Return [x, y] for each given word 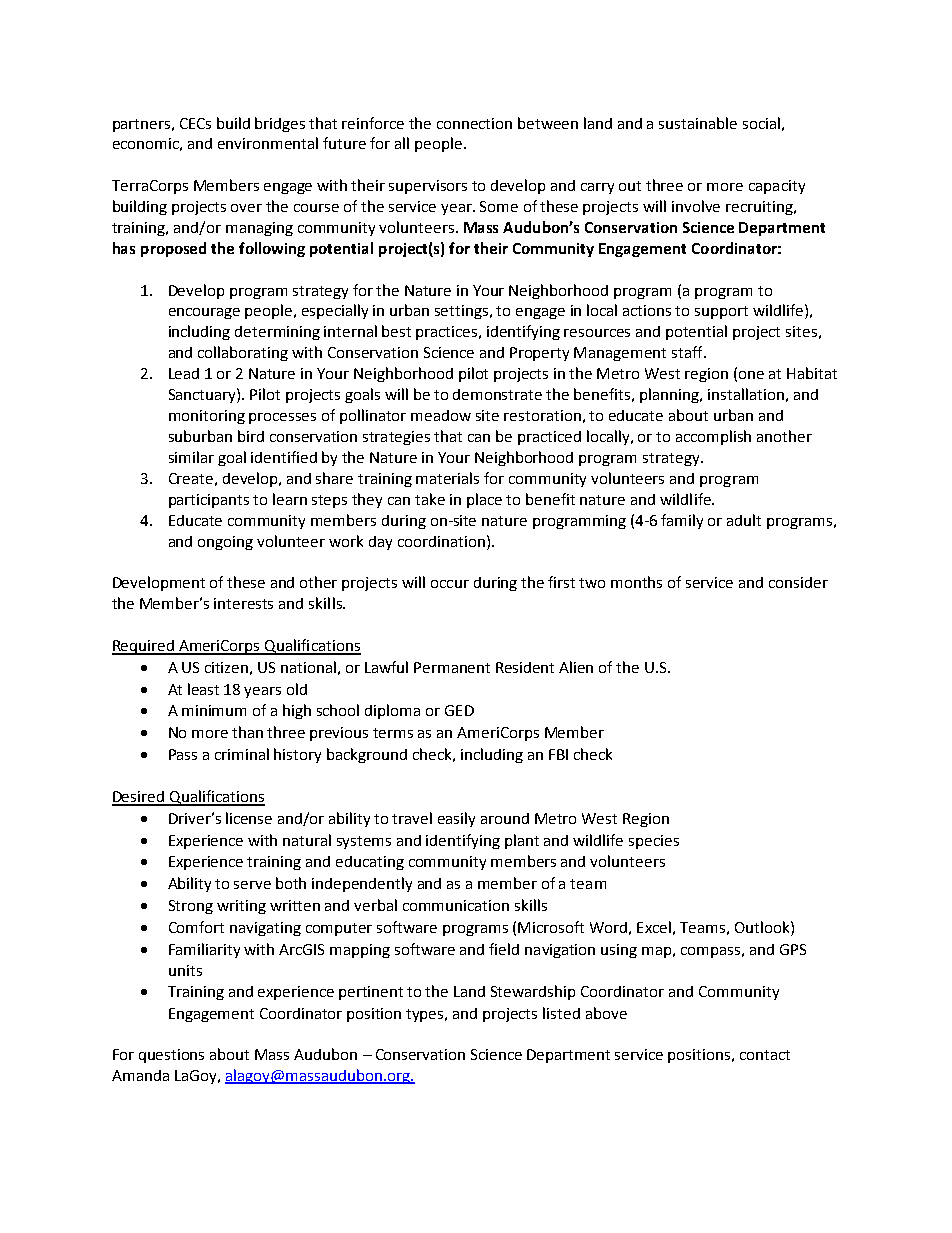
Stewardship [533, 992]
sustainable [698, 123]
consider [798, 582]
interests [243, 603]
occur [450, 584]
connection [474, 123]
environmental [268, 143]
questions [171, 1056]
